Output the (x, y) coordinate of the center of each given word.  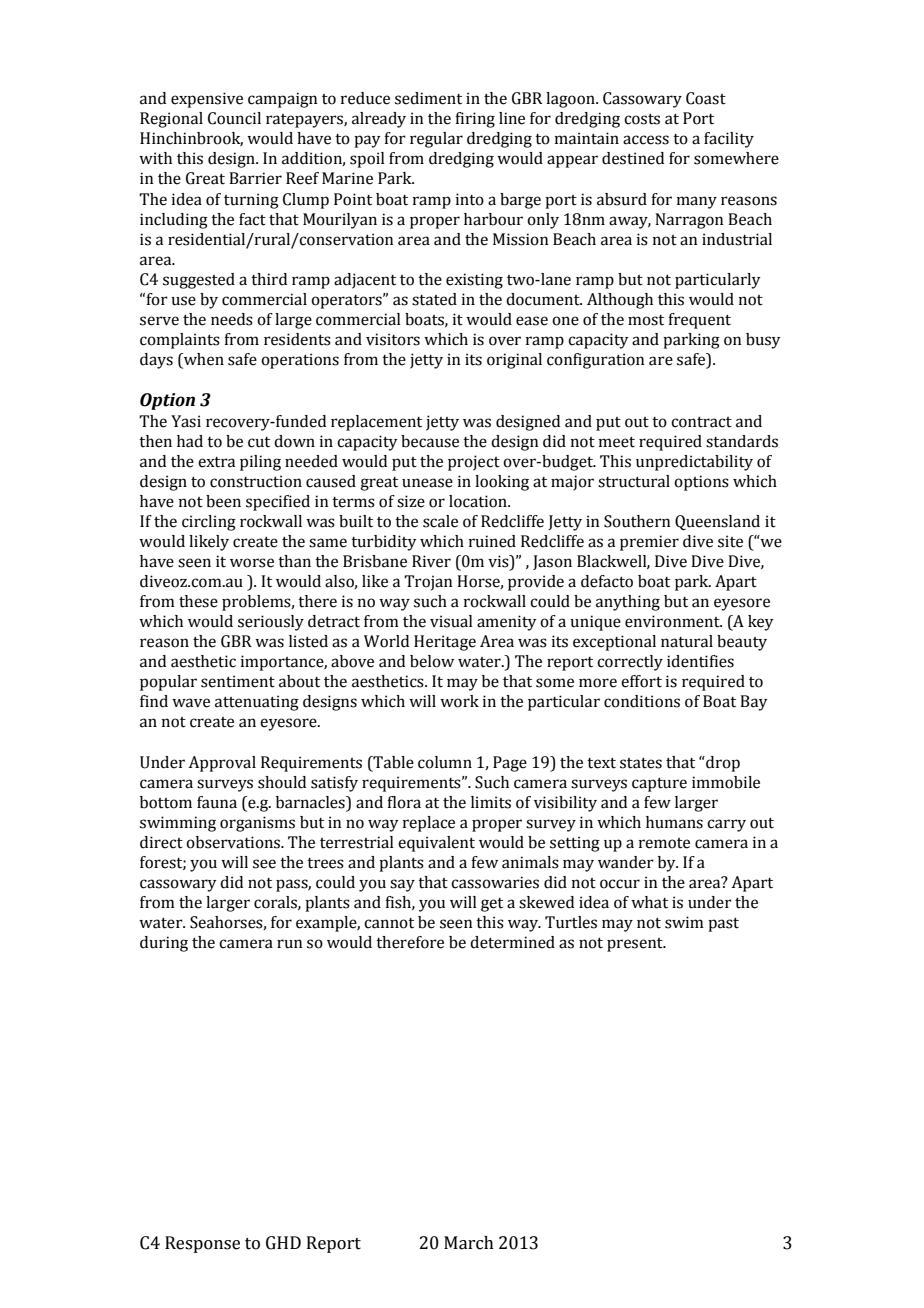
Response (202, 1244)
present (636, 945)
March (469, 1243)
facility (729, 140)
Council (234, 118)
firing (475, 120)
